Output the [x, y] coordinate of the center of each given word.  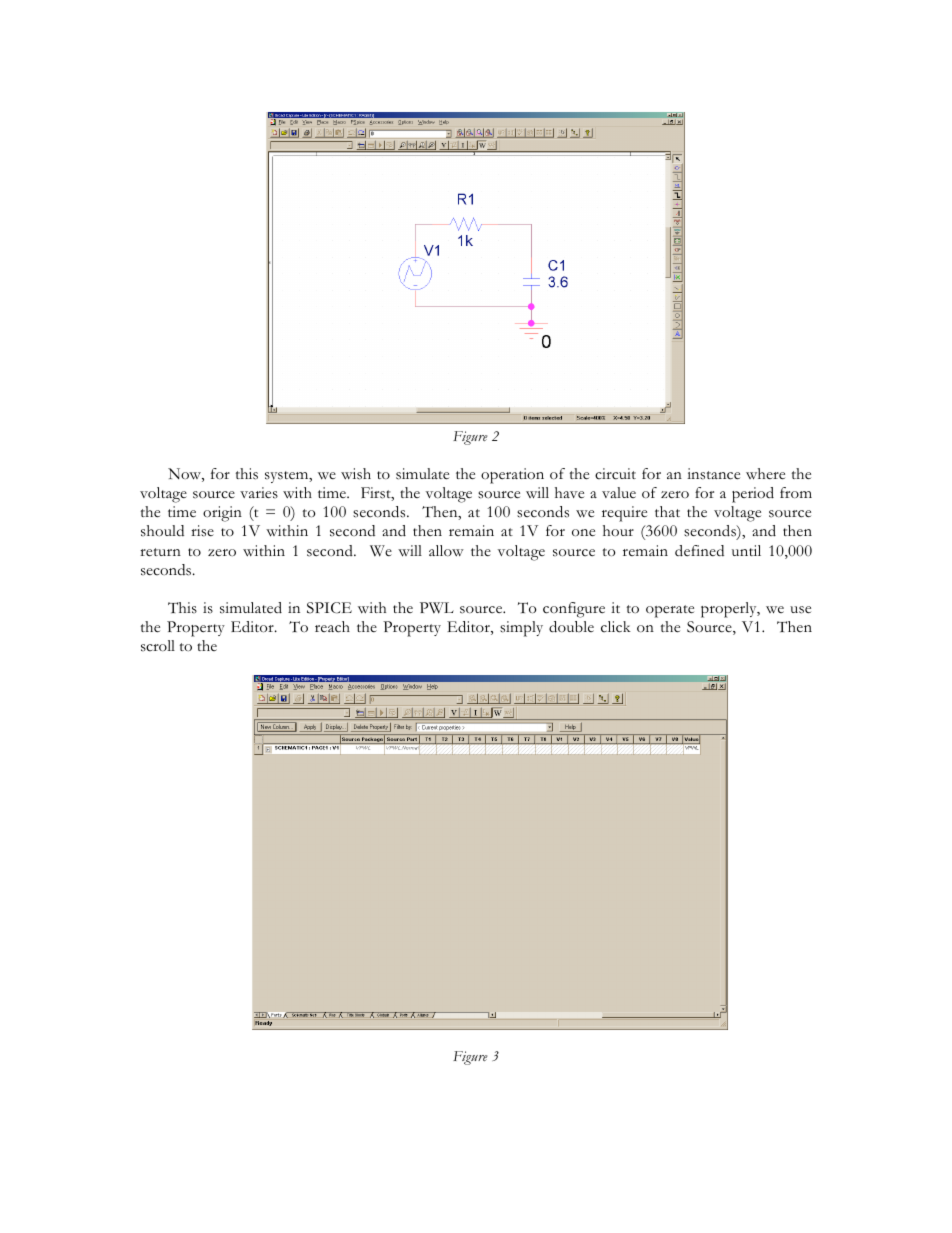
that [667, 511]
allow [446, 550]
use [800, 610]
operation [512, 476]
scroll [158, 646]
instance [713, 474]
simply [521, 629]
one [583, 533]
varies [259, 493]
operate [670, 611]
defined [699, 551]
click [616, 627]
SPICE [329, 608]
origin [222, 514]
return [160, 552]
